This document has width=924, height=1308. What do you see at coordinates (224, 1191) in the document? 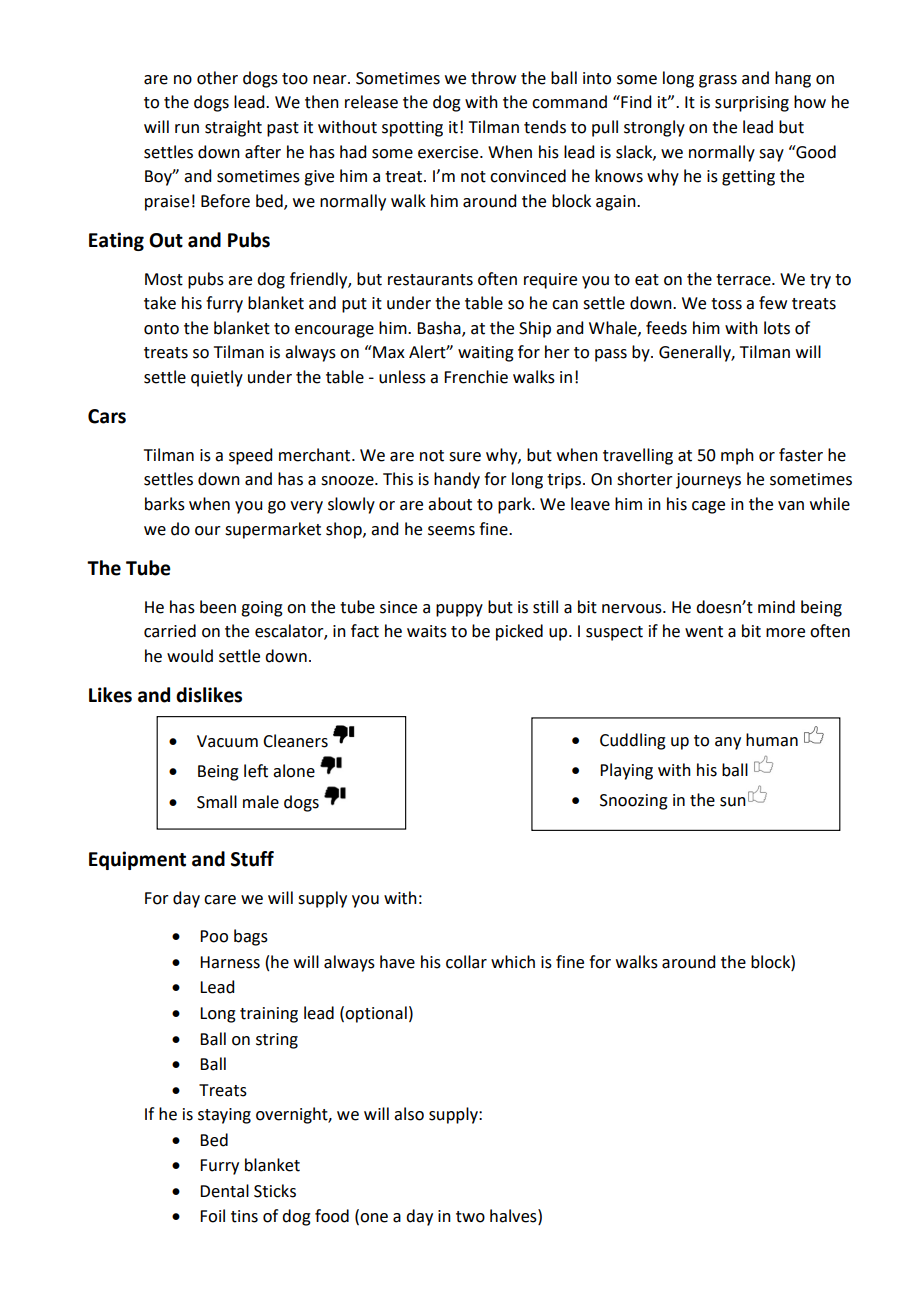
I see `Dental` at bounding box center [224, 1191].
